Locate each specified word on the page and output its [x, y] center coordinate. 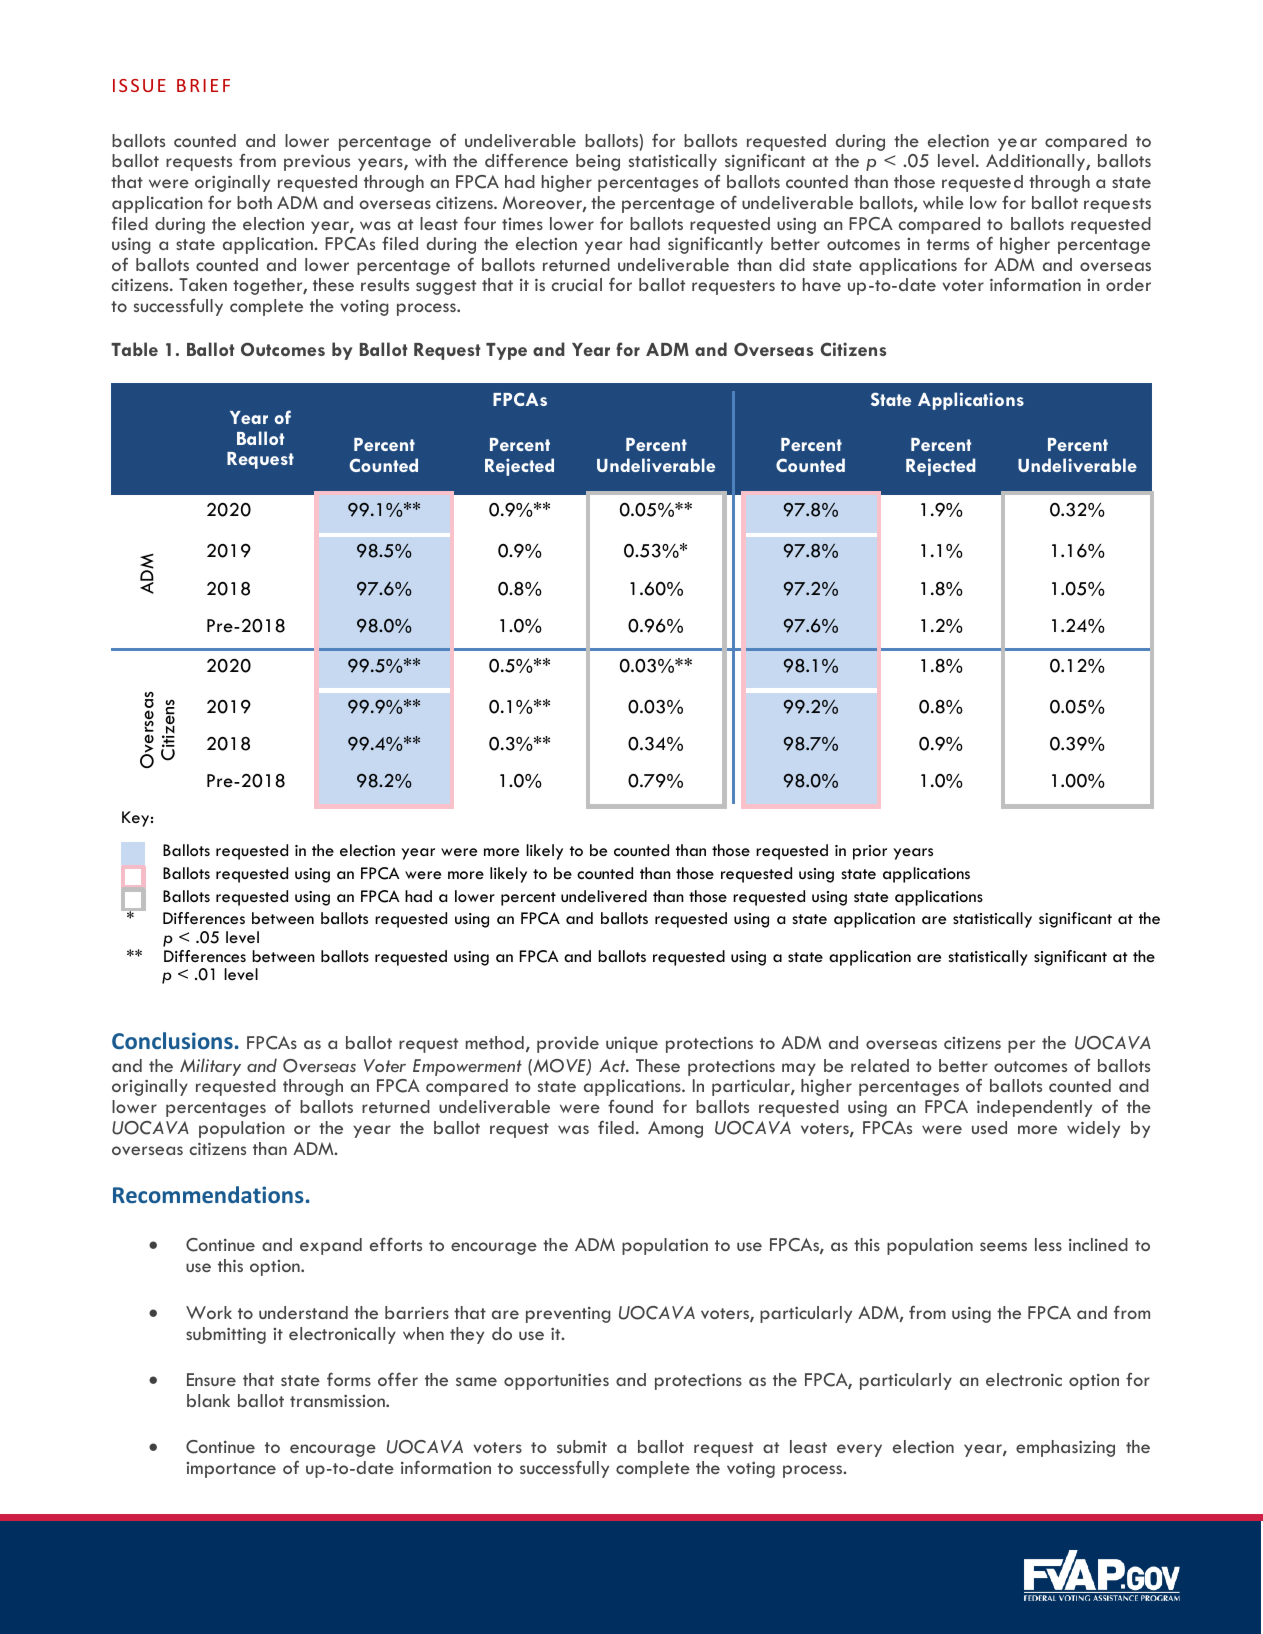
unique [632, 1044]
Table [134, 349]
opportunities [556, 1381]
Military [210, 1067]
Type [506, 351]
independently [1034, 1108]
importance [231, 1470]
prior [870, 852]
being [598, 162]
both [254, 202]
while [943, 202]
